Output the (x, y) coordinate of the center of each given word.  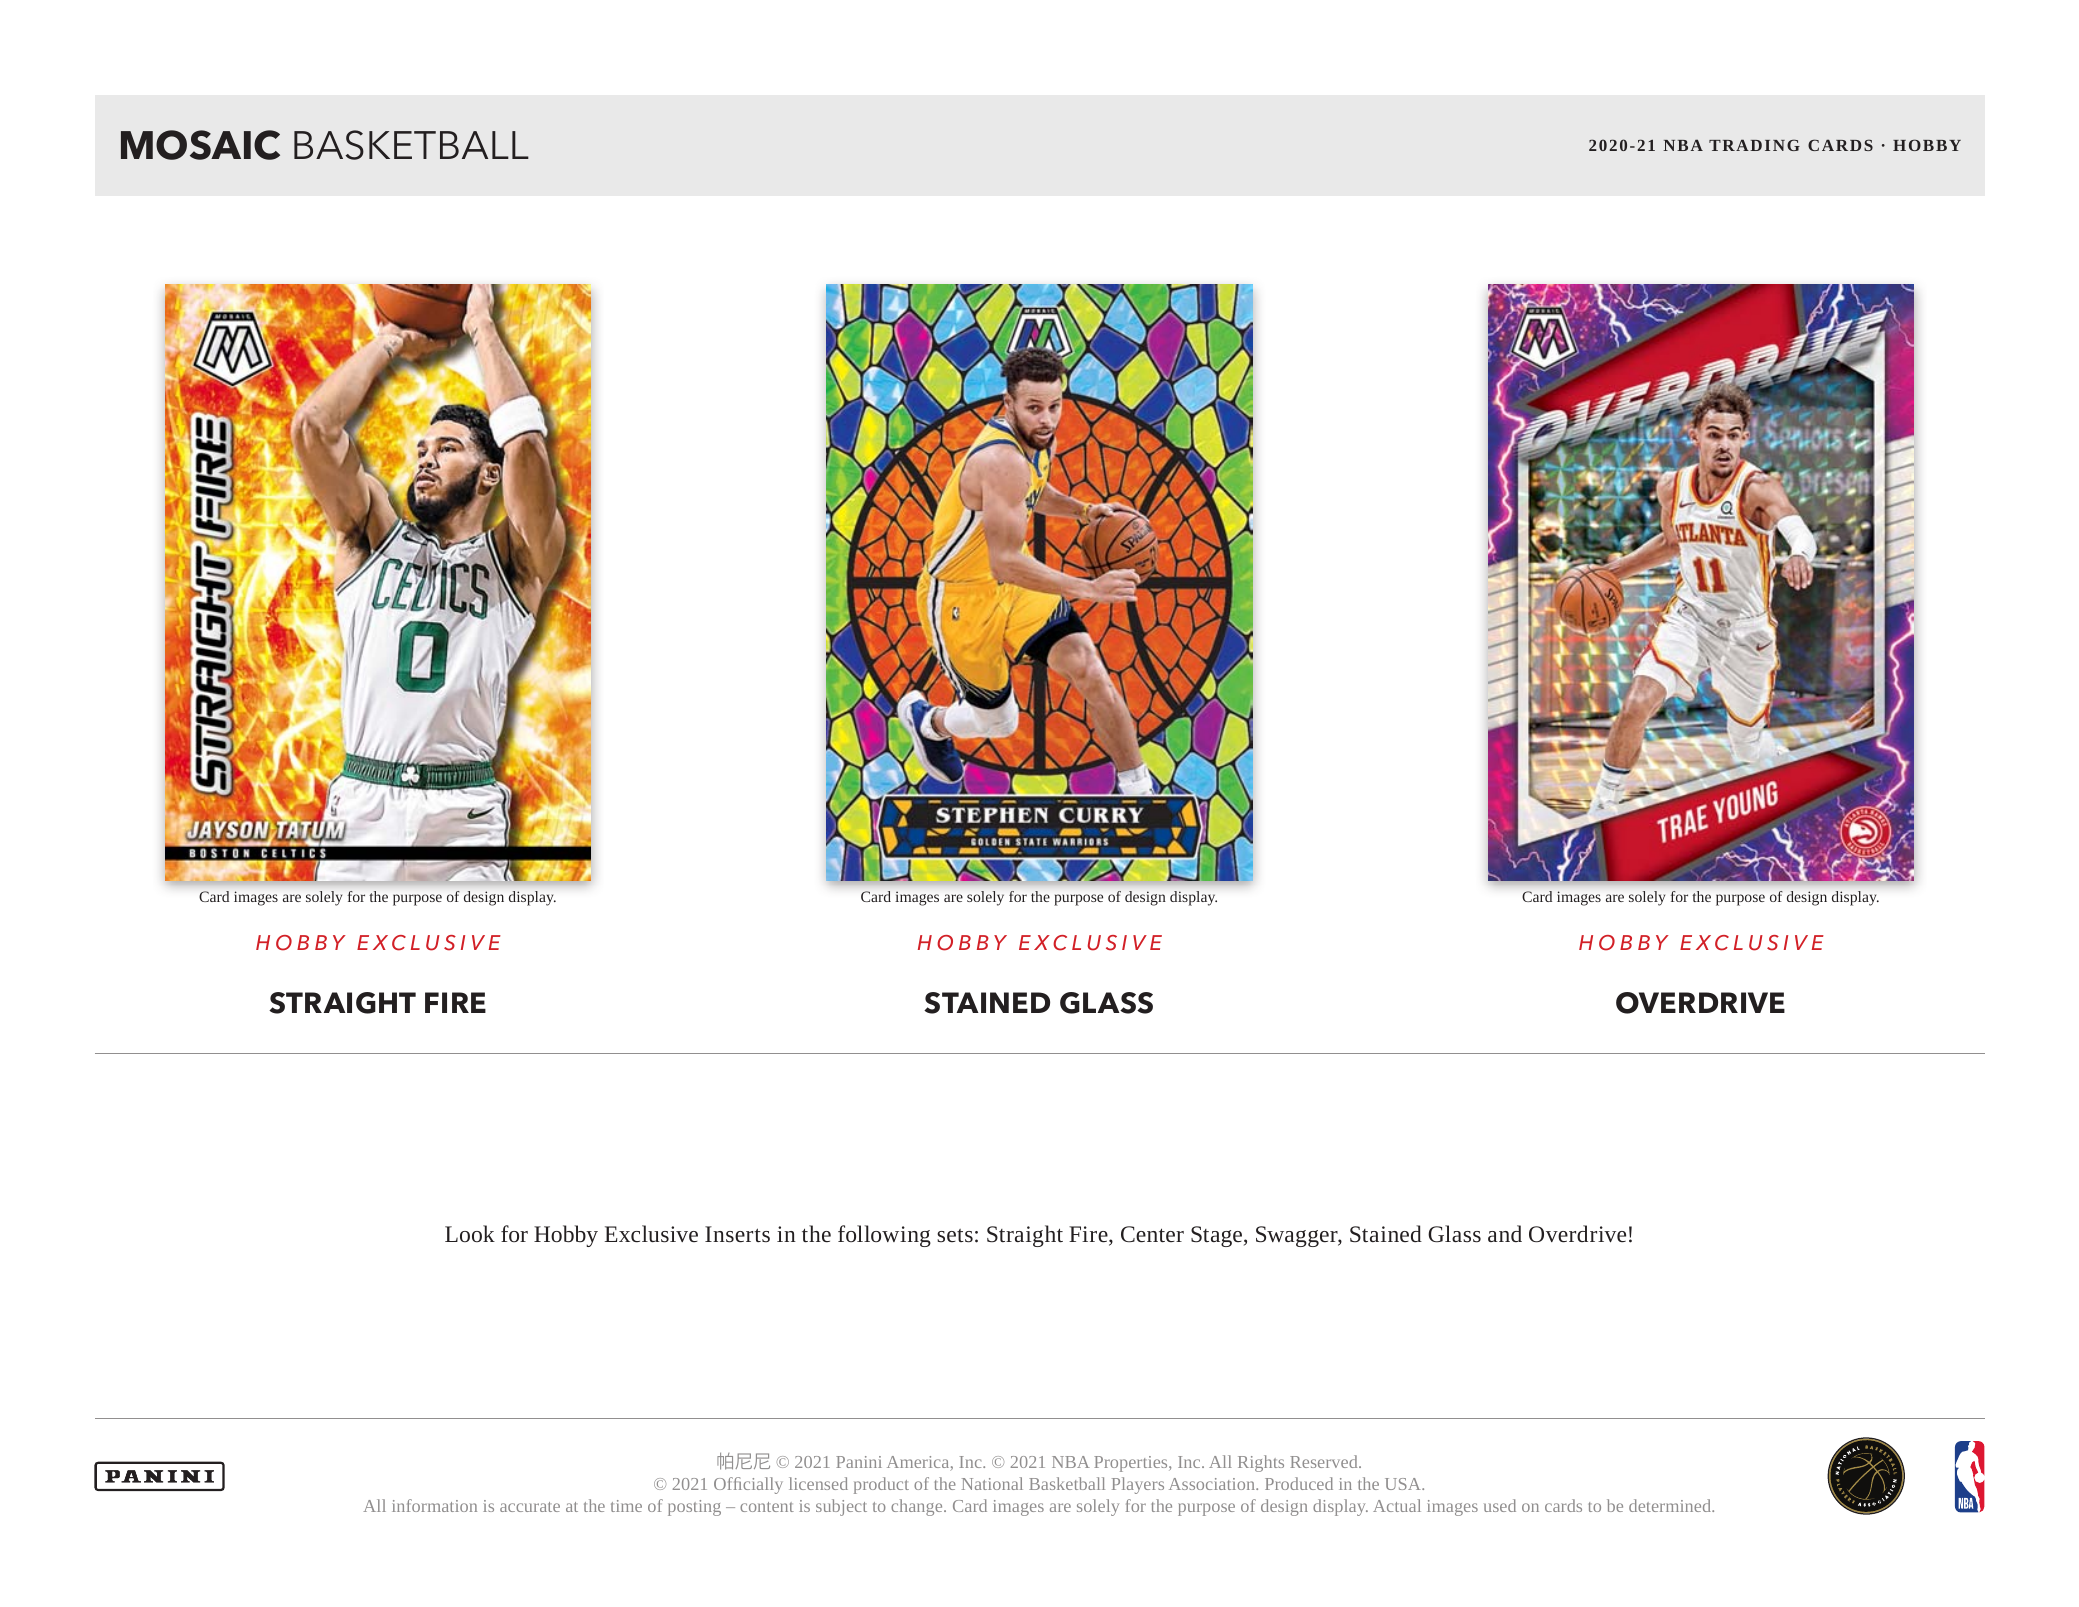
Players (1138, 1485)
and (1505, 1233)
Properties (1132, 1464)
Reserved (1325, 1461)
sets (955, 1236)
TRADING (1754, 145)
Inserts (737, 1234)
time (626, 1506)
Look (470, 1233)
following (884, 1236)
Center (1152, 1234)
